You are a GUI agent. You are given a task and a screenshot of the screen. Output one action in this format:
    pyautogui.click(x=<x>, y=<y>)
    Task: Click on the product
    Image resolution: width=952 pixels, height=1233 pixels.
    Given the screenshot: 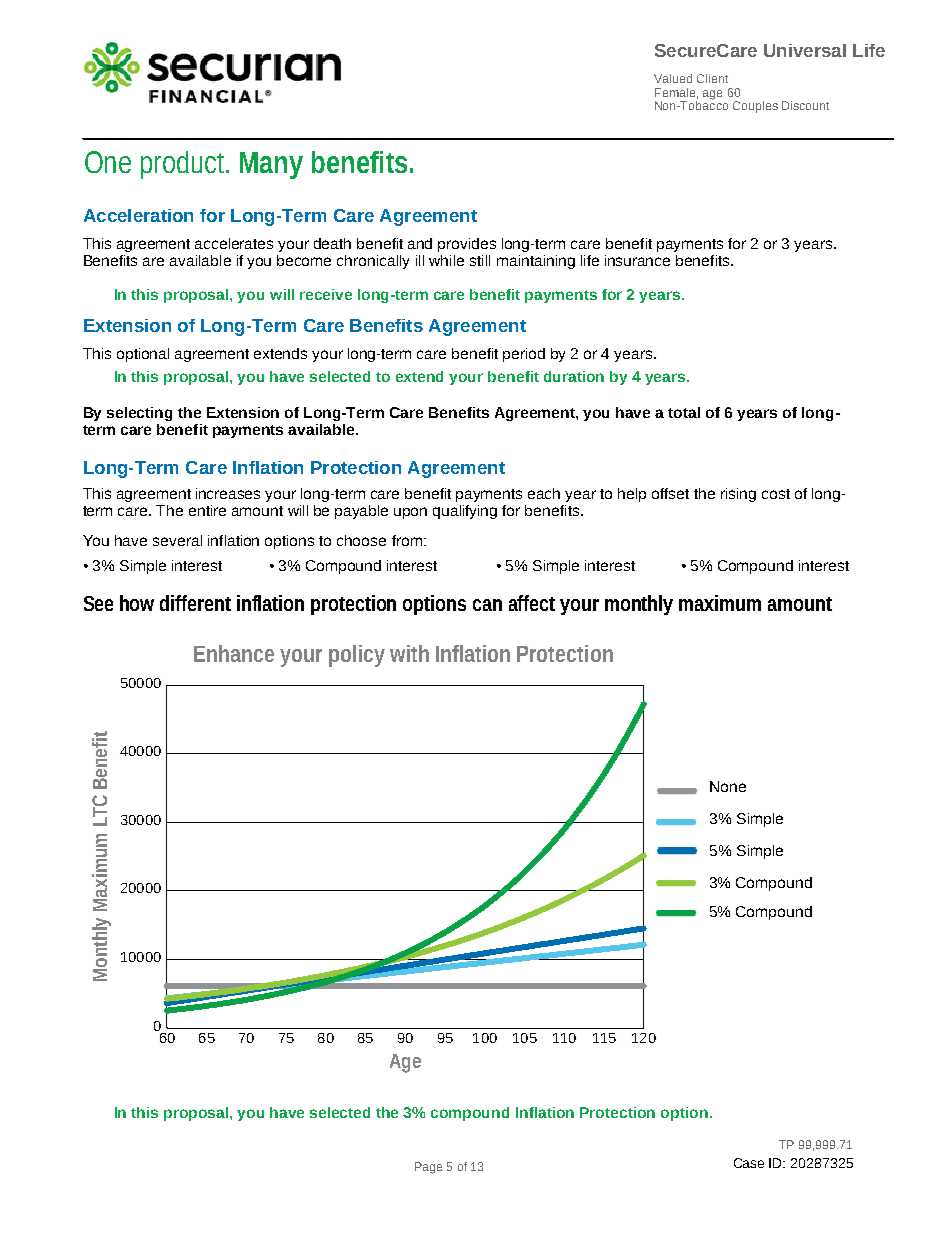 What is the action you would take?
    pyautogui.click(x=182, y=165)
